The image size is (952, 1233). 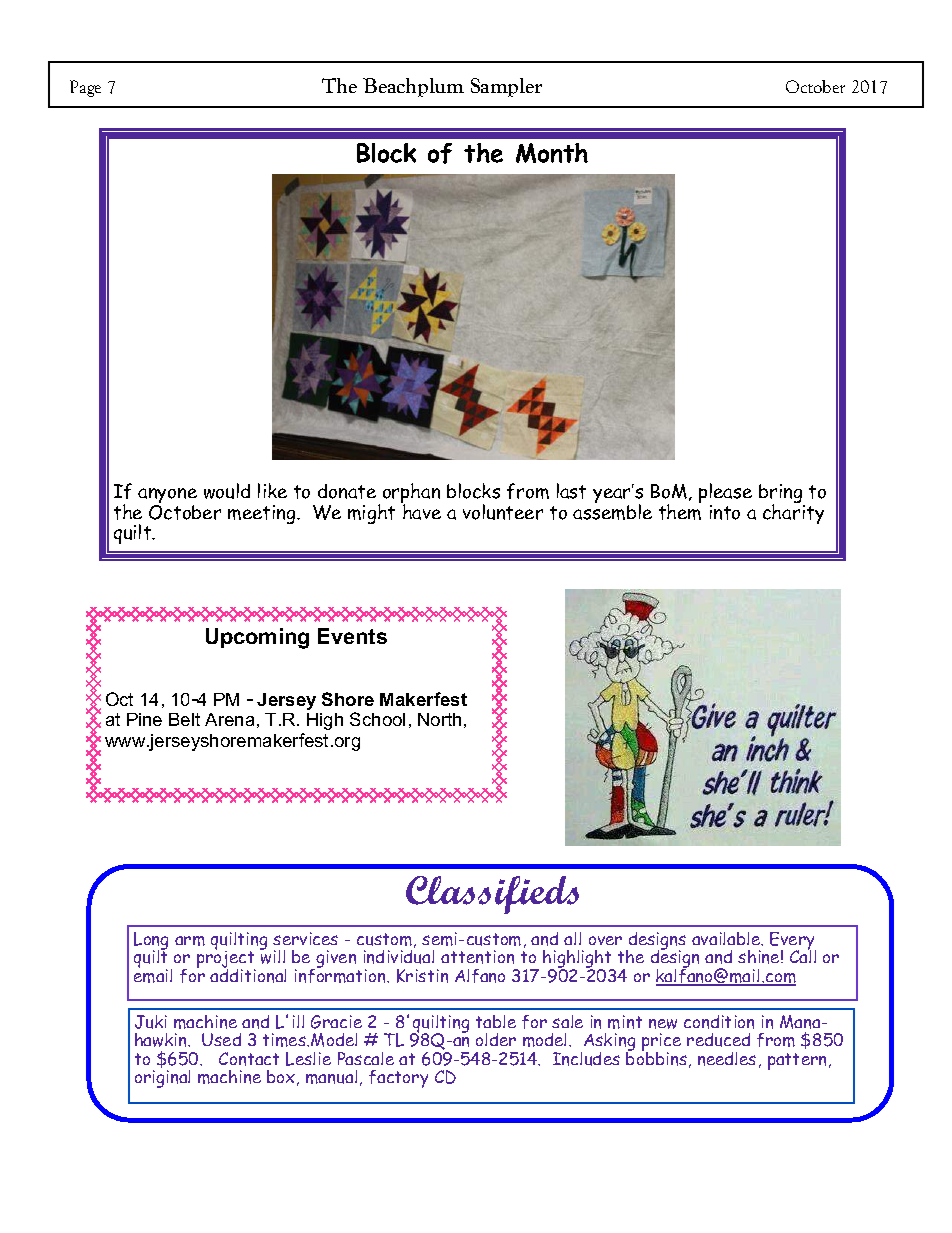 What do you see at coordinates (439, 719) in the document?
I see `North` at bounding box center [439, 719].
